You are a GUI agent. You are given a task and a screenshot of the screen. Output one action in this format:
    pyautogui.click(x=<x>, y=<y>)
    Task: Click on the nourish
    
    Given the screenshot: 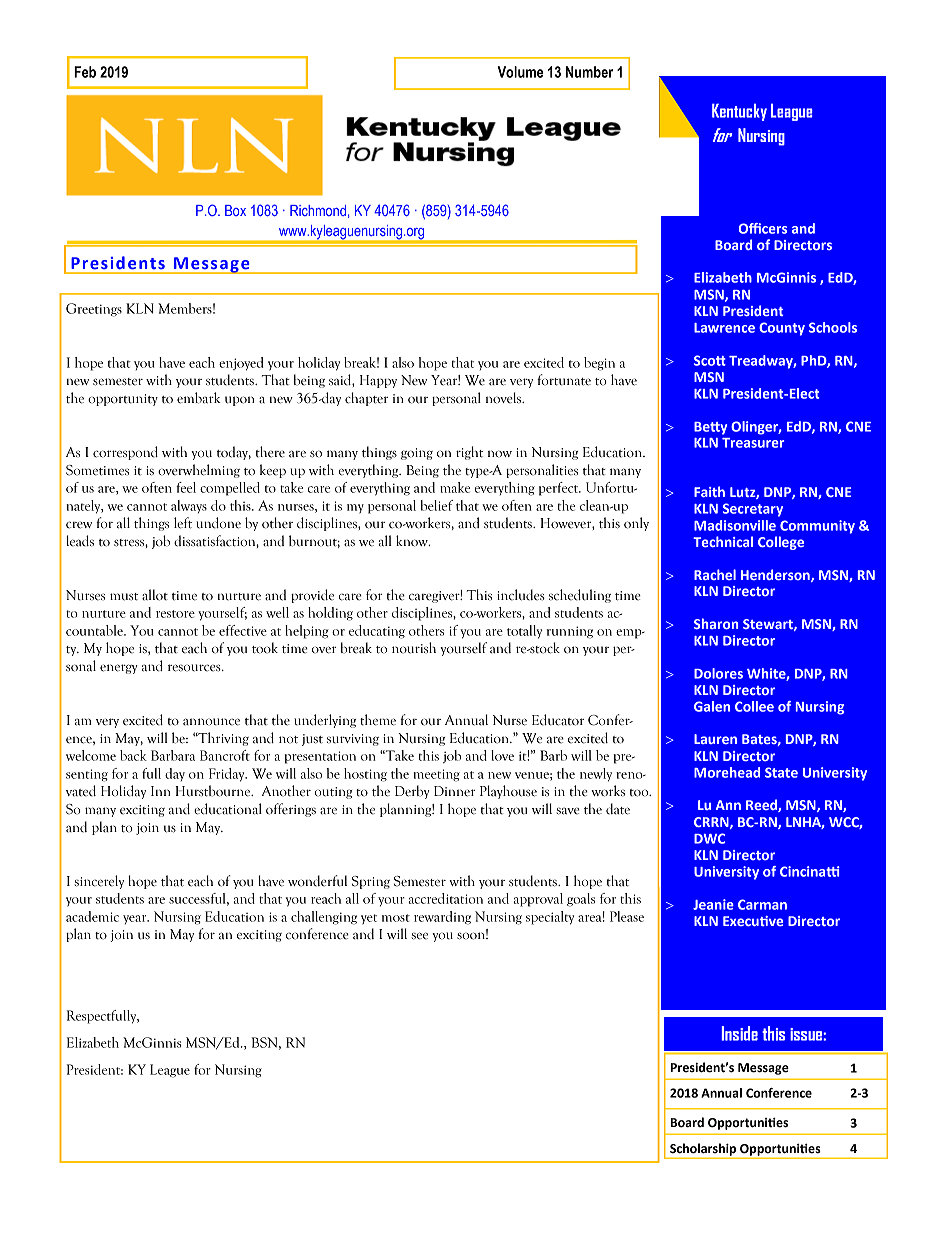 What is the action you would take?
    pyautogui.click(x=414, y=648)
